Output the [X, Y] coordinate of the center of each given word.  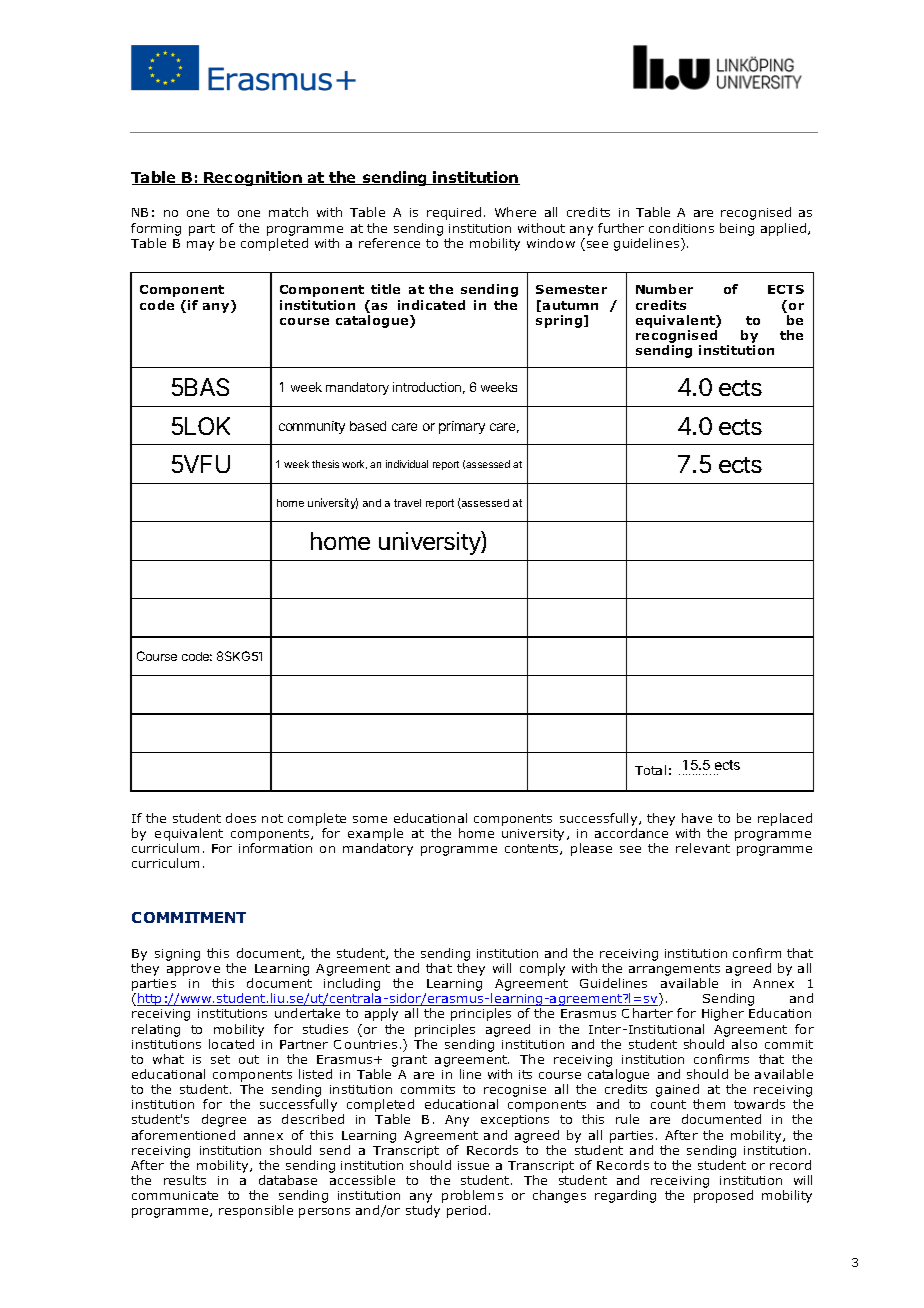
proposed [723, 1196]
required [454, 213]
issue [473, 1165]
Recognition [253, 178]
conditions [681, 228]
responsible [256, 1211]
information [275, 848]
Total [650, 770]
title [385, 289]
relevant [703, 848]
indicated [431, 305]
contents [533, 849]
